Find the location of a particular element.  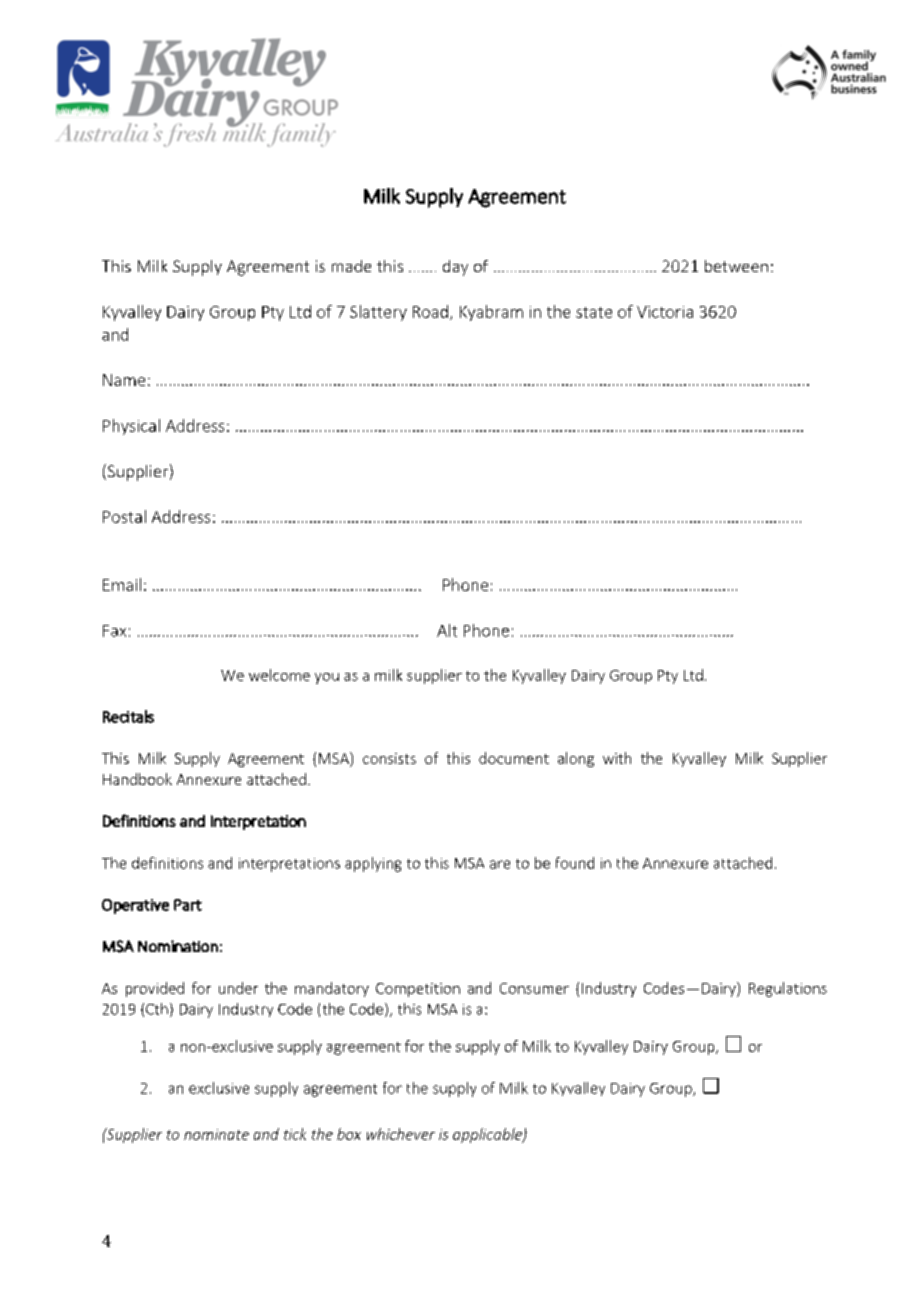

nominate is located at coordinates (216, 1134).
